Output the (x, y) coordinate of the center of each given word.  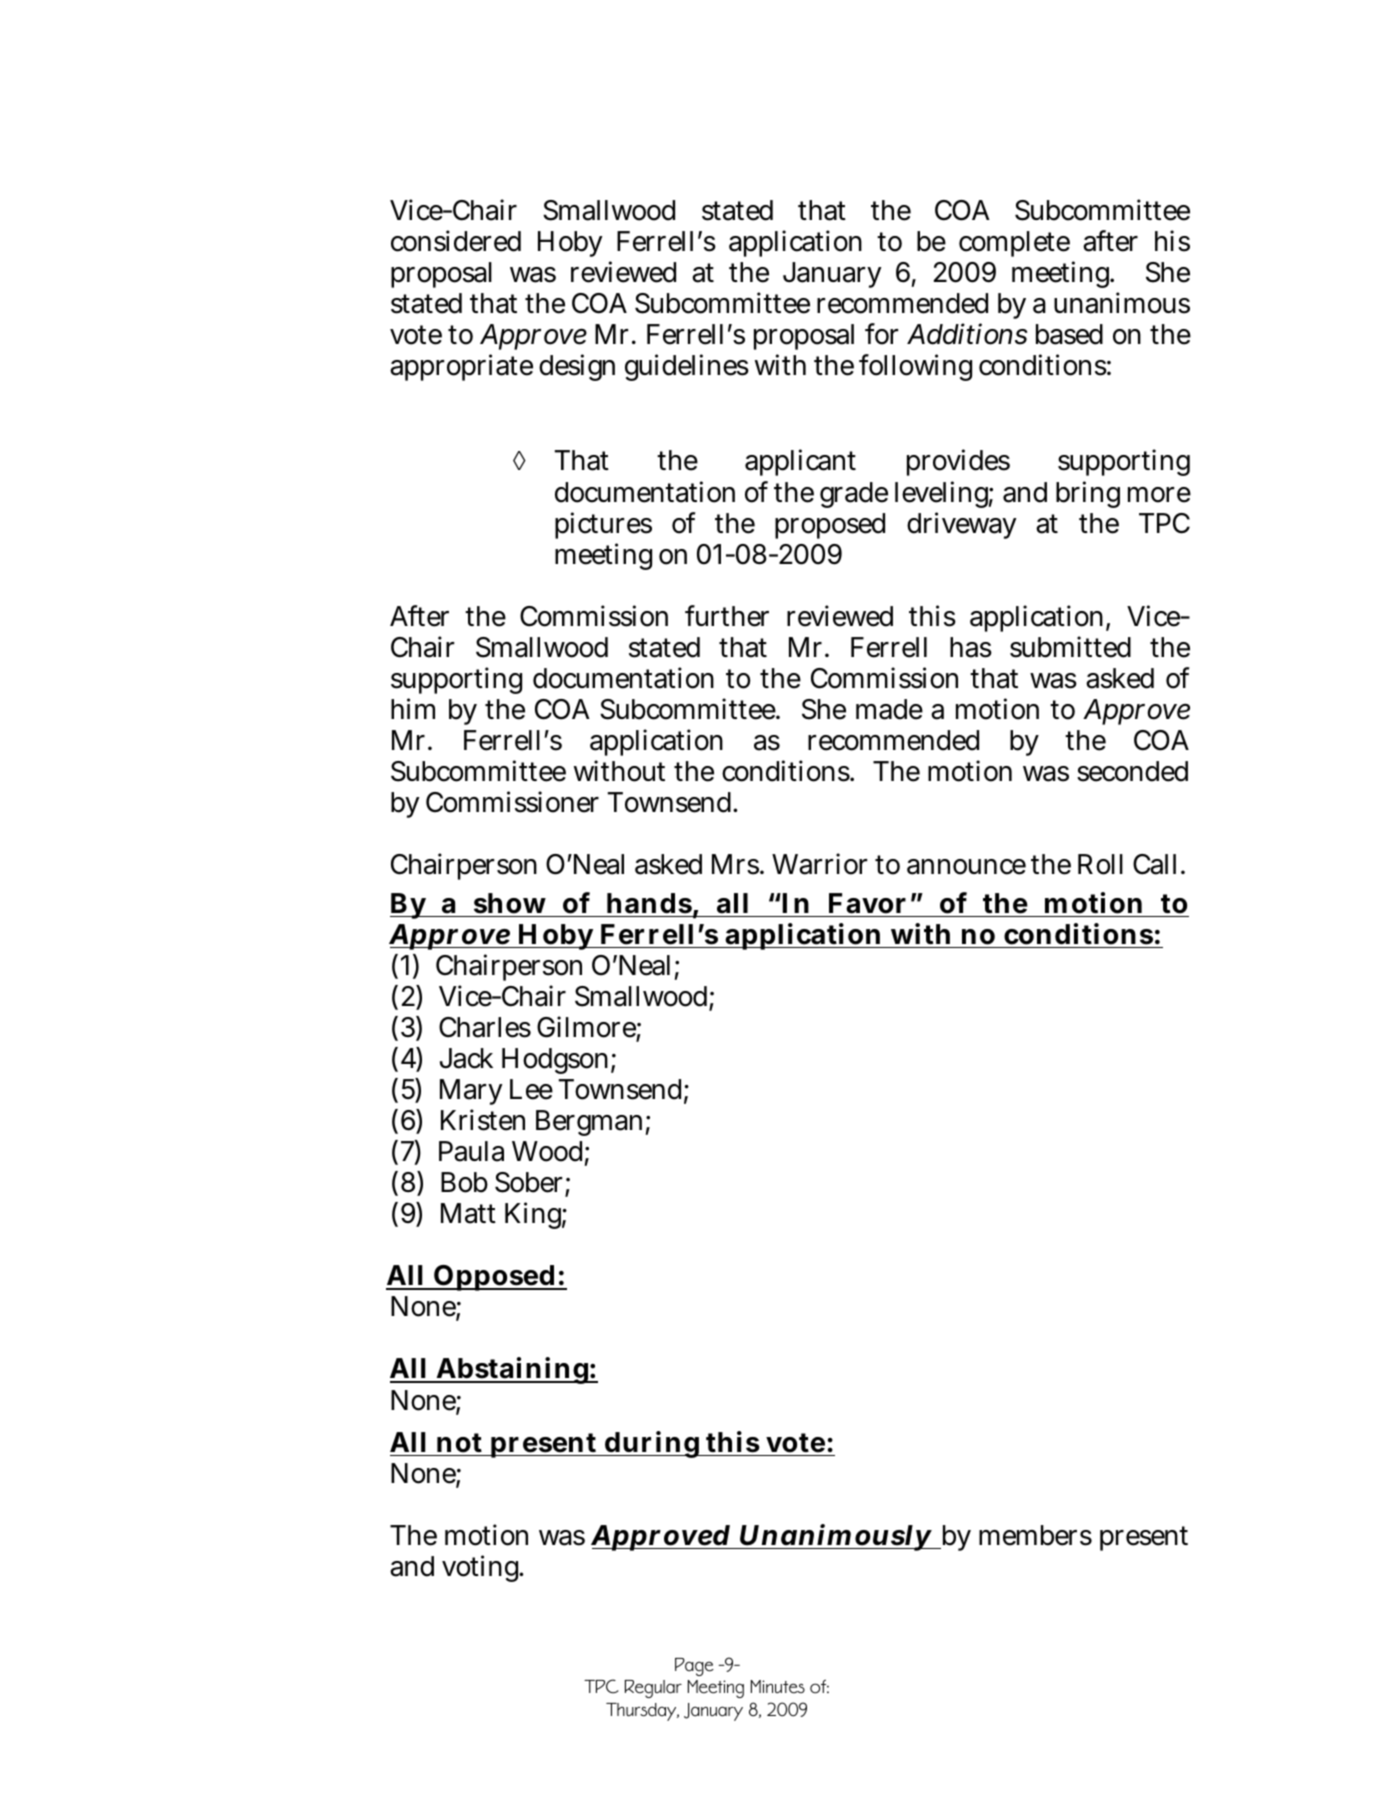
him (413, 708)
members (1035, 1535)
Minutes (777, 1687)
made (889, 709)
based (1069, 334)
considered (456, 241)
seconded (1132, 771)
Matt (468, 1213)
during (652, 1444)
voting (482, 1568)
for (881, 334)
